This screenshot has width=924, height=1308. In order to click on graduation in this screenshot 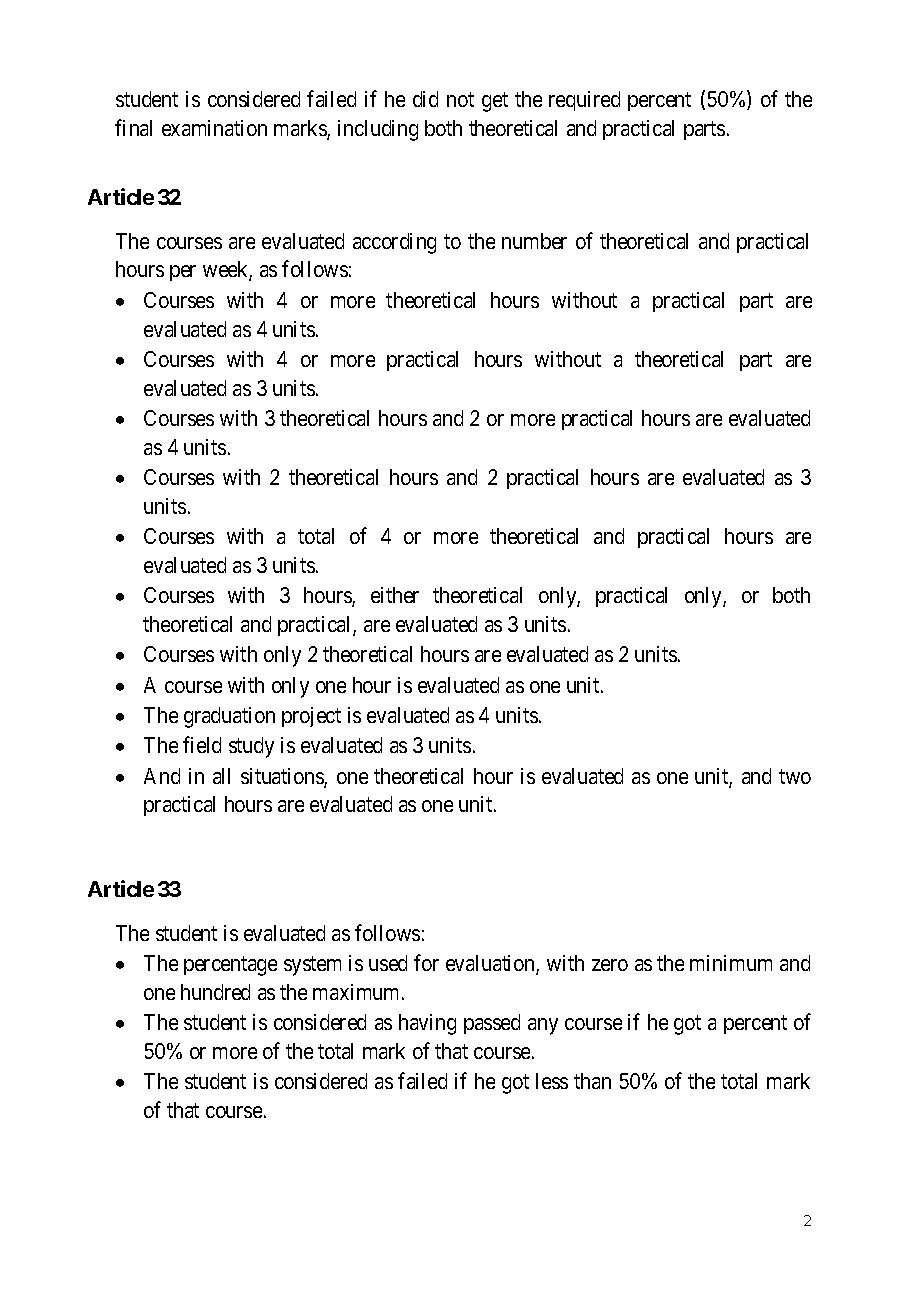, I will do `click(229, 717)`.
